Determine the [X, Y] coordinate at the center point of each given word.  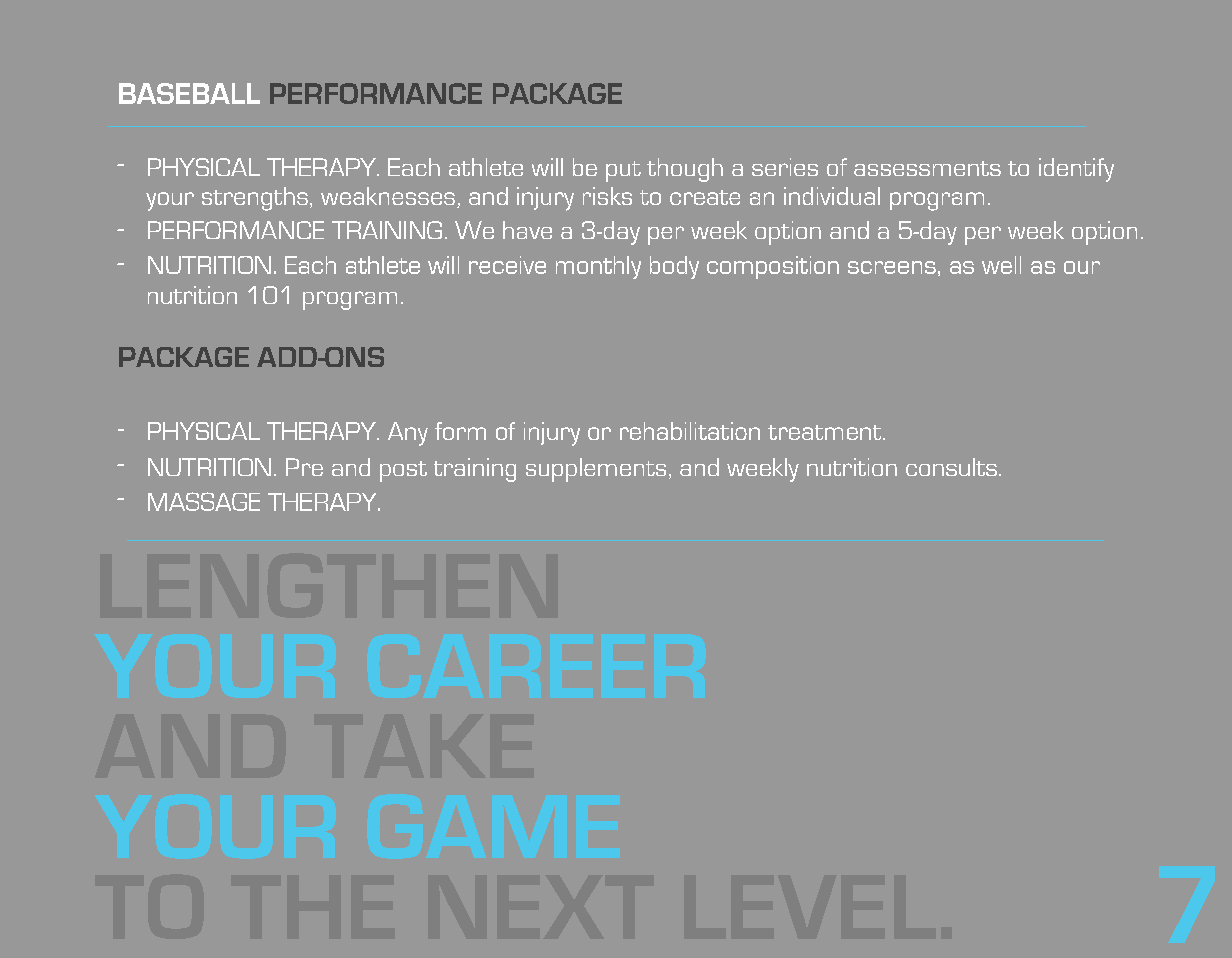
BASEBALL [189, 93]
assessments [927, 168]
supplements [596, 470]
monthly [598, 267]
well [1001, 265]
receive [507, 265]
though [685, 170]
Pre [304, 467]
